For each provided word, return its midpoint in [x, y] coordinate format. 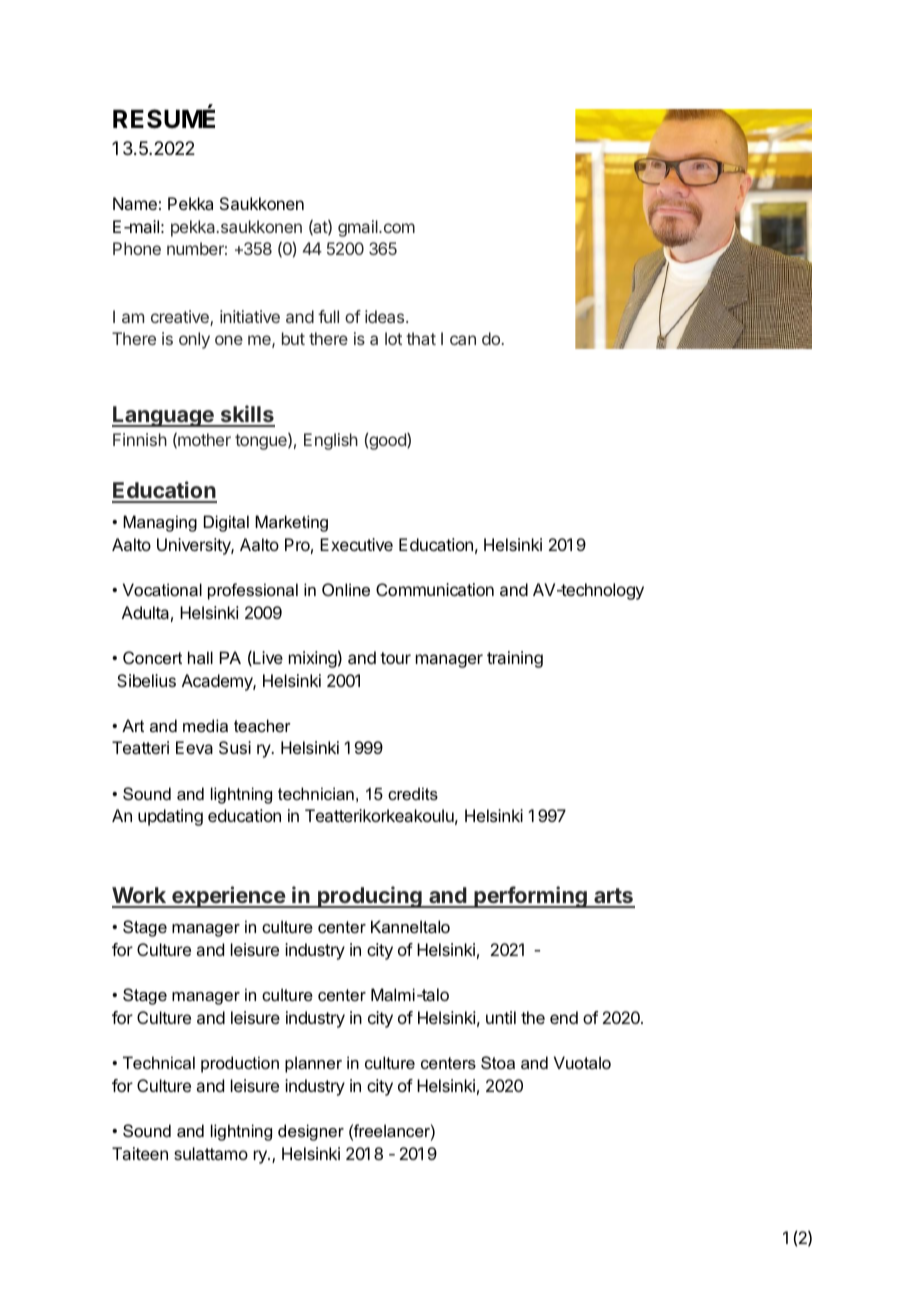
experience [228, 897]
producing [370, 897]
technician [316, 793]
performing [530, 897]
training [515, 659]
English [331, 441]
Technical [159, 1062]
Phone [137, 248]
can [463, 340]
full [328, 316]
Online [346, 589]
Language [164, 416]
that [421, 338]
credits [413, 793]
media [205, 725]
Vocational [162, 589]
